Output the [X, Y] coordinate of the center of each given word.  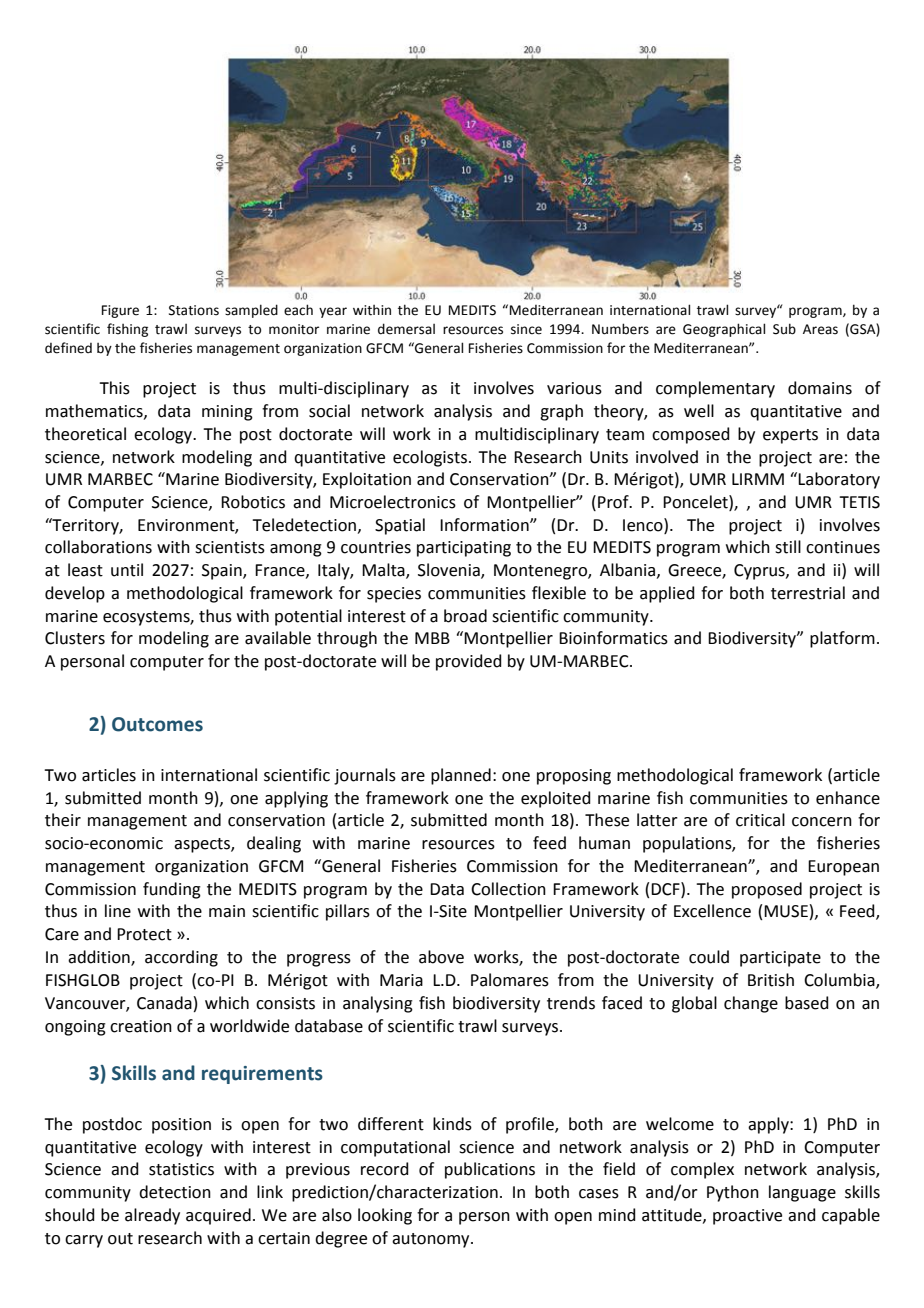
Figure [120, 311]
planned [461, 776]
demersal [406, 329]
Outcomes [157, 724]
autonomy [432, 1240]
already [152, 1216]
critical [760, 820]
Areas [820, 329]
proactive [747, 1217]
